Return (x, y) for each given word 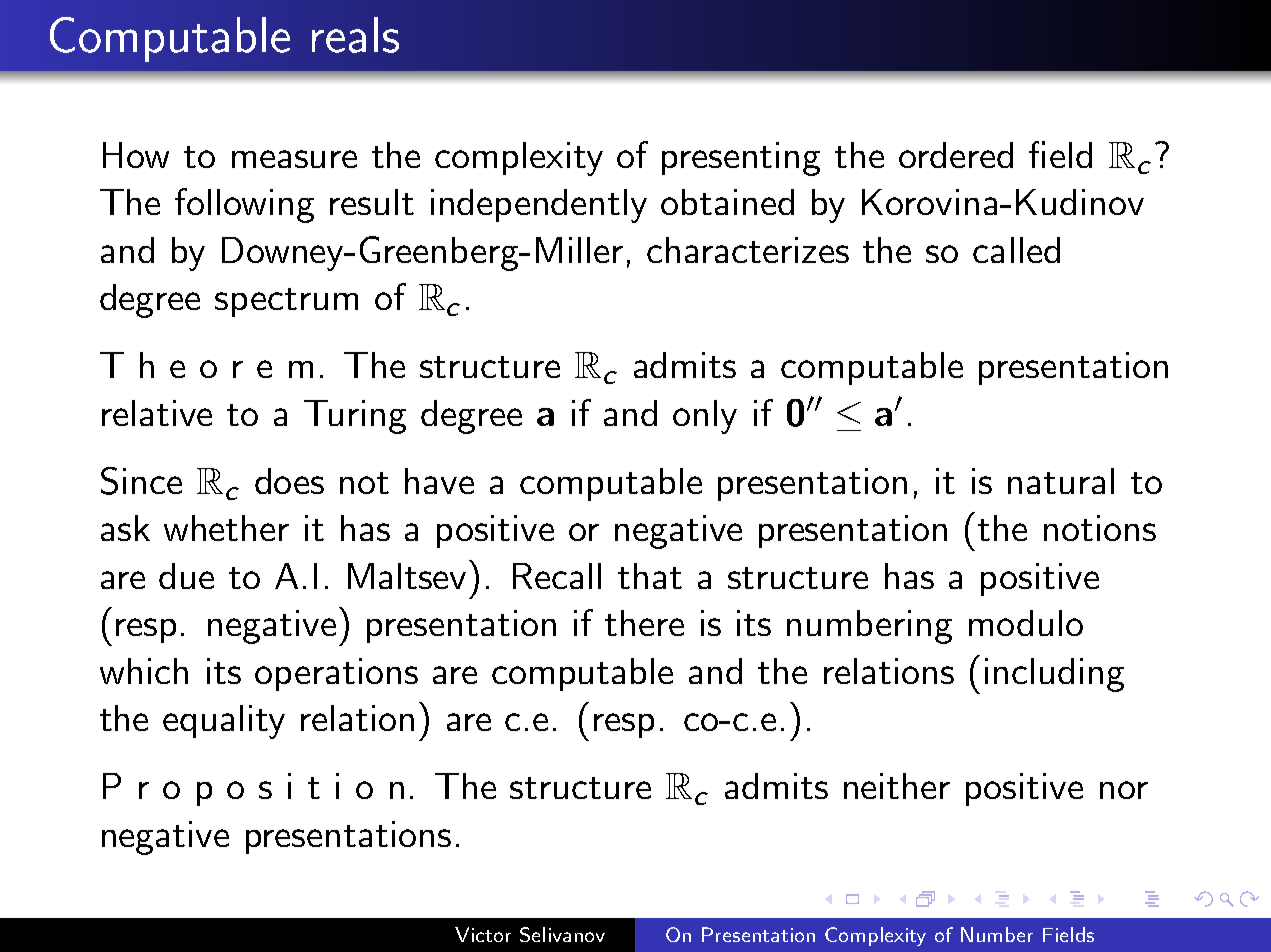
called (1016, 250)
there (644, 623)
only (705, 417)
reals (355, 35)
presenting (741, 159)
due (186, 576)
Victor (483, 934)
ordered (956, 155)
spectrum (286, 302)
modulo (1026, 623)
